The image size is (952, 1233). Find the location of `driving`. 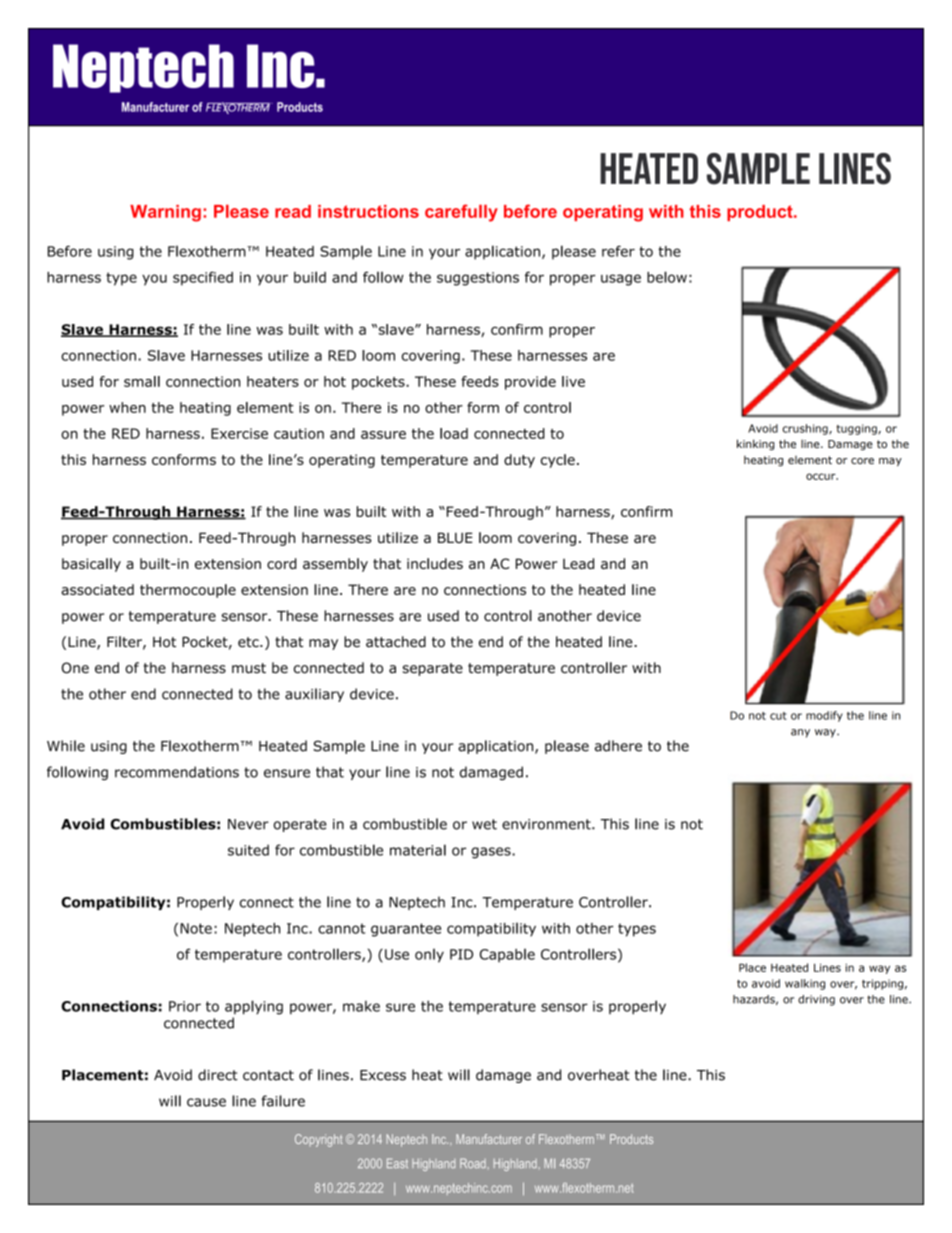

driving is located at coordinates (816, 1000).
